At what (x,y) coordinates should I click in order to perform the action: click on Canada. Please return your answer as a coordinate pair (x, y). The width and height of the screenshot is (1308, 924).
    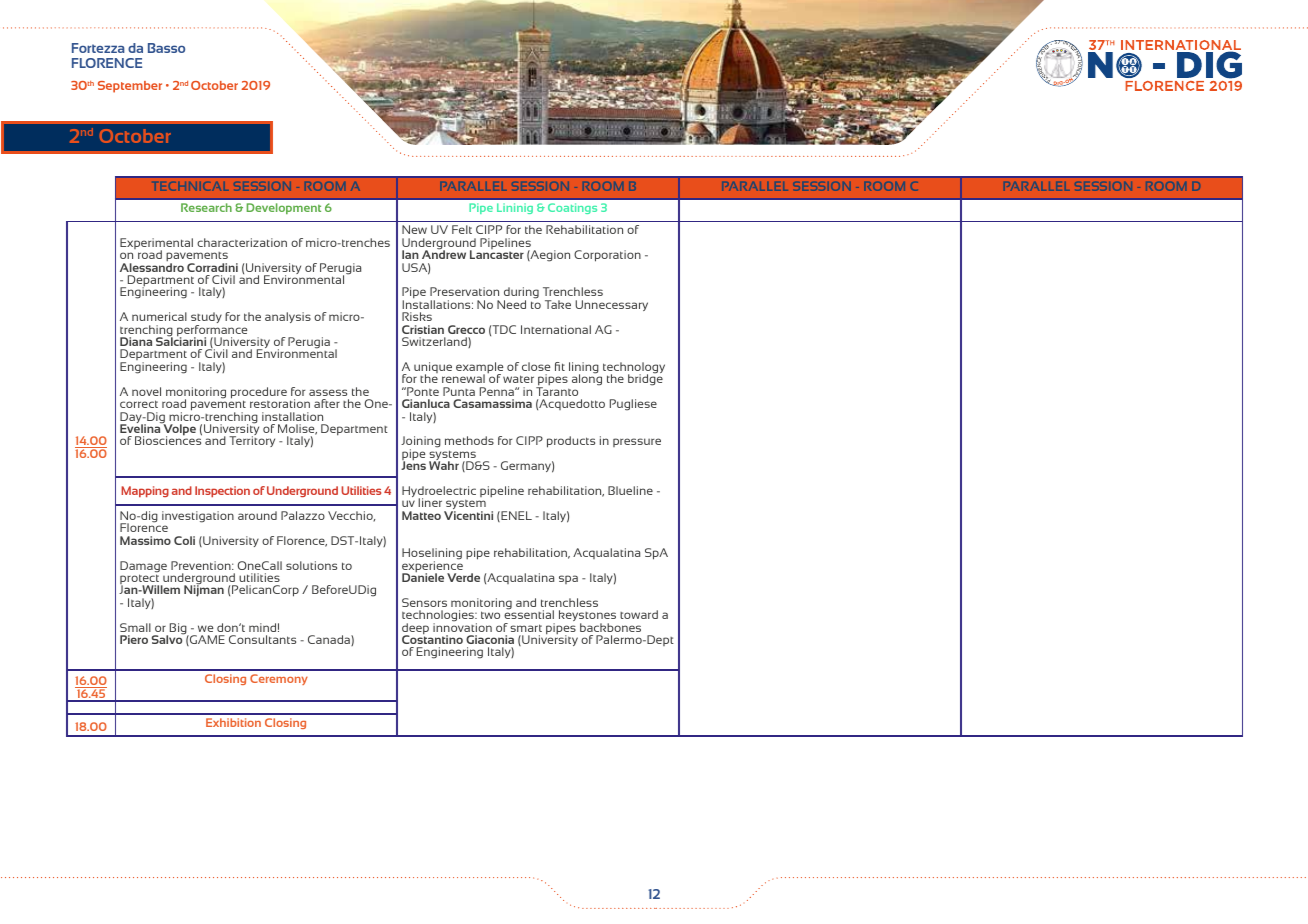
    Looking at the image, I should click on (330, 640).
